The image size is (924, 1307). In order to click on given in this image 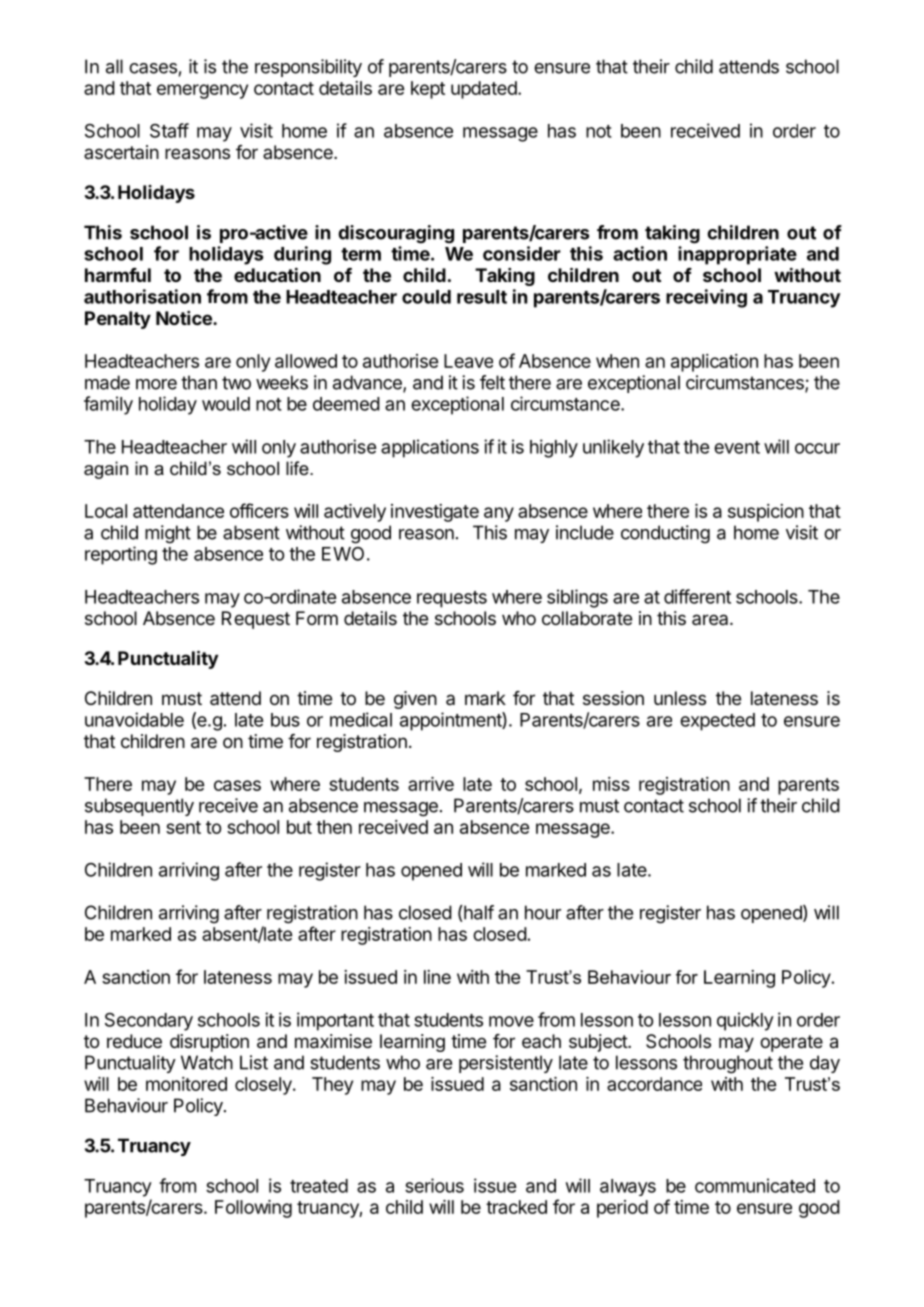, I will do `click(415, 700)`.
